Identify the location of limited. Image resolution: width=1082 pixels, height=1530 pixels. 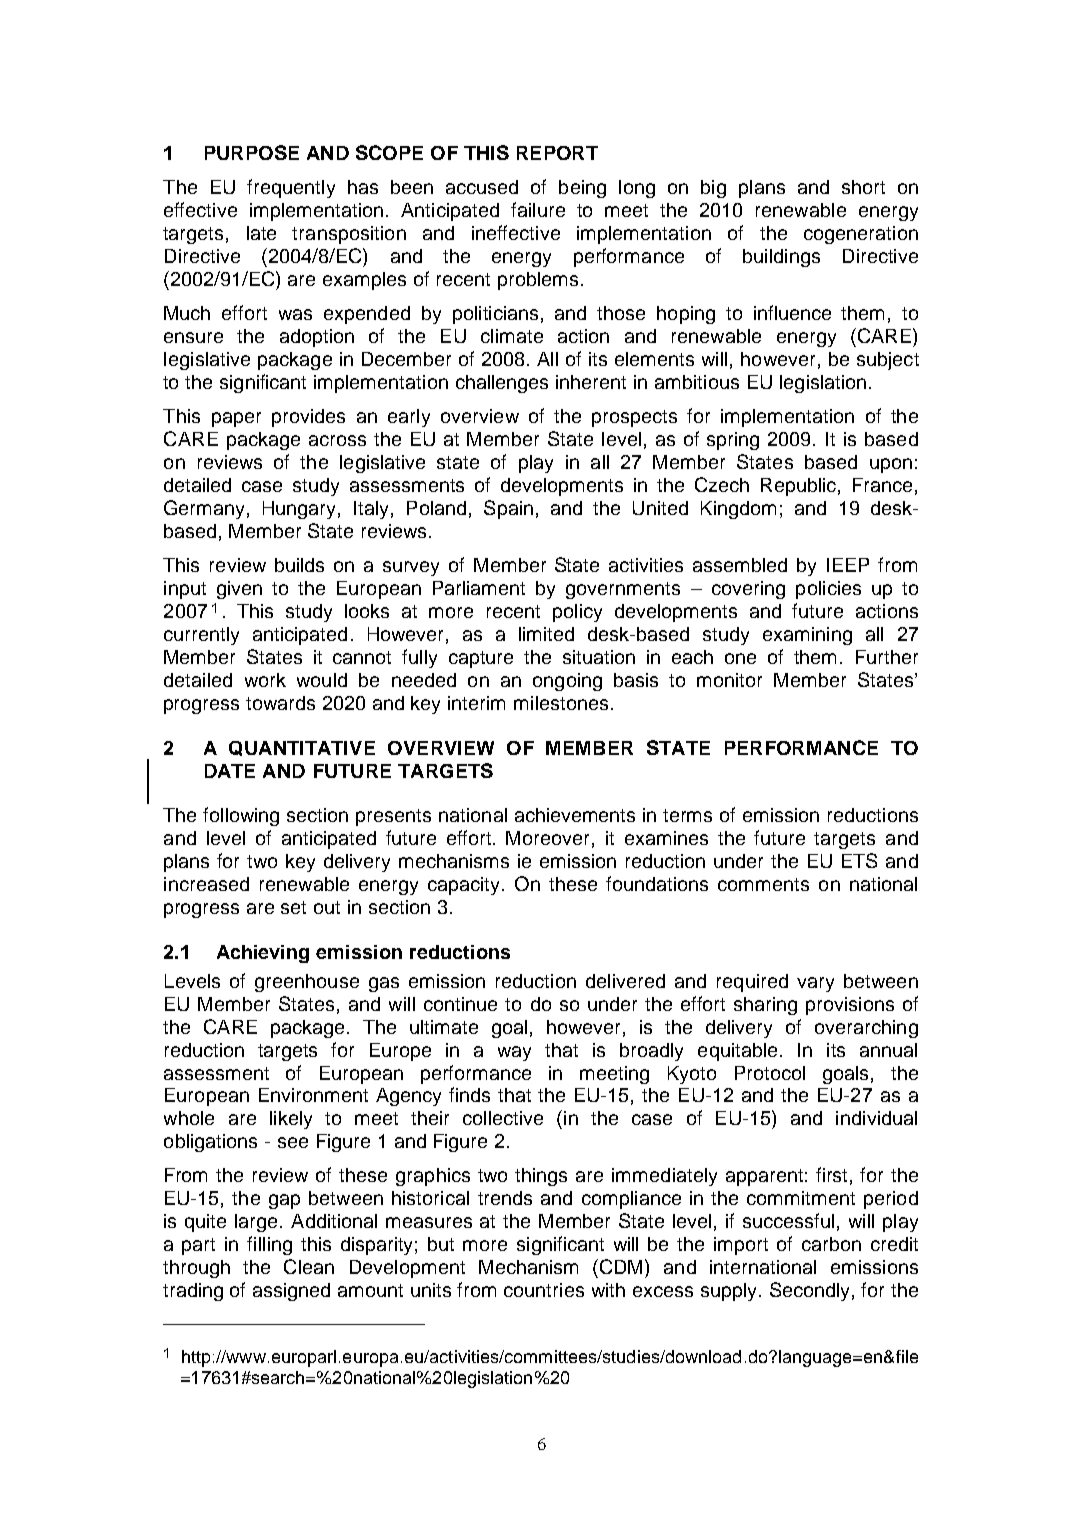
(546, 634).
